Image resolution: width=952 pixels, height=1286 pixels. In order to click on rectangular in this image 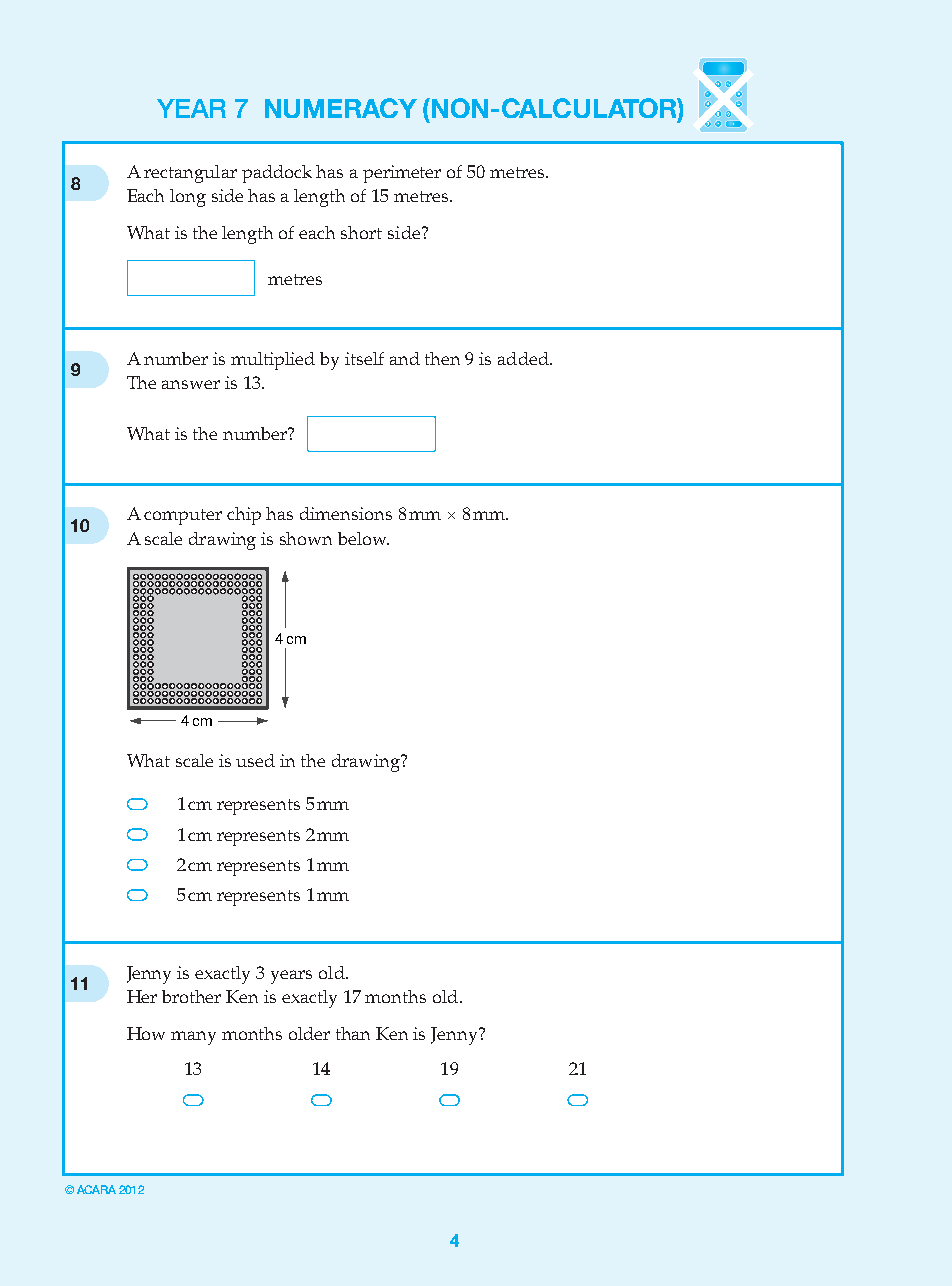, I will do `click(190, 174)`.
